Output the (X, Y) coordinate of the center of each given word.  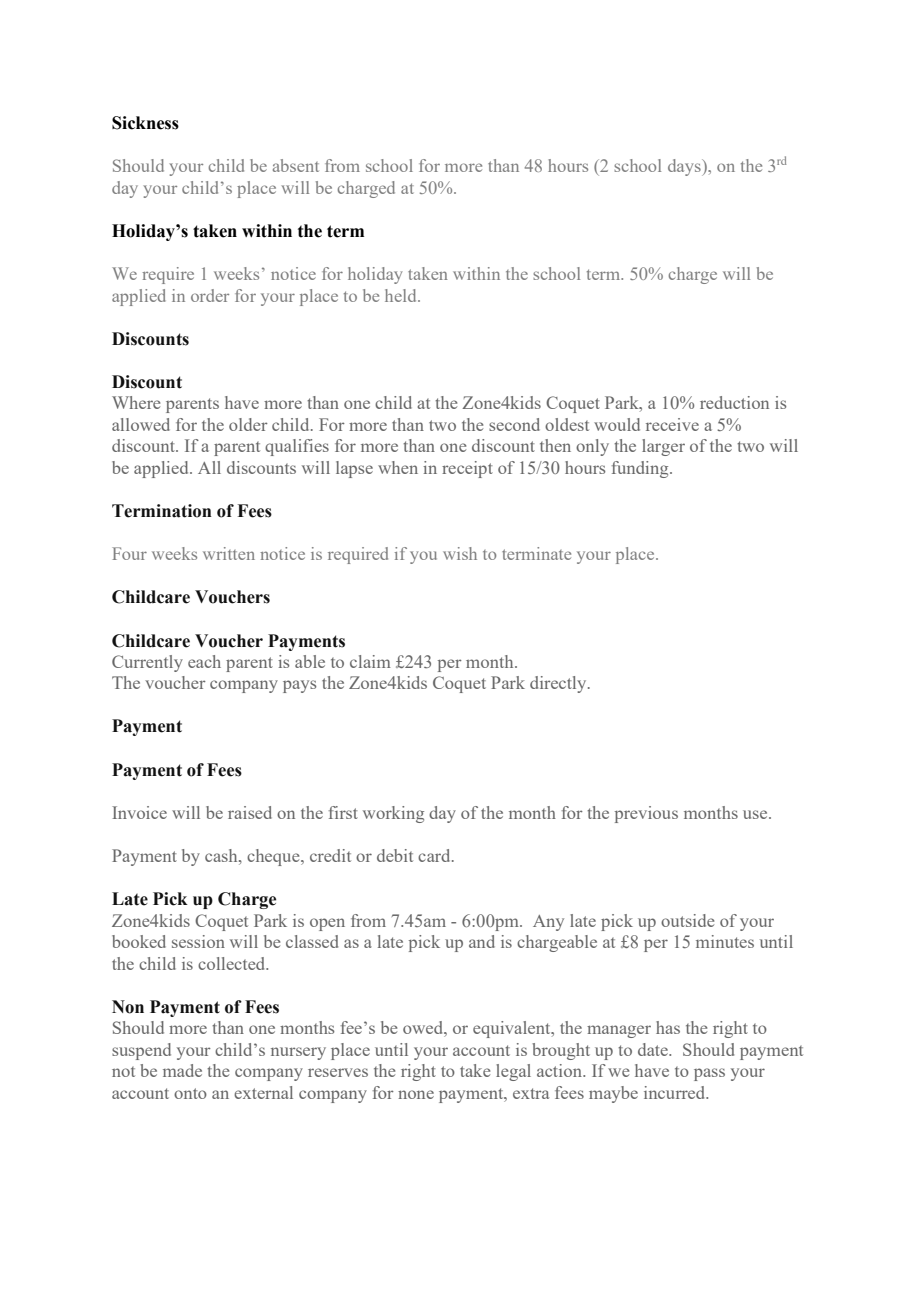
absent (296, 165)
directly (559, 684)
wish (460, 553)
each (204, 661)
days (685, 167)
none (416, 1094)
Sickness (145, 123)
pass (709, 1074)
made (182, 1070)
